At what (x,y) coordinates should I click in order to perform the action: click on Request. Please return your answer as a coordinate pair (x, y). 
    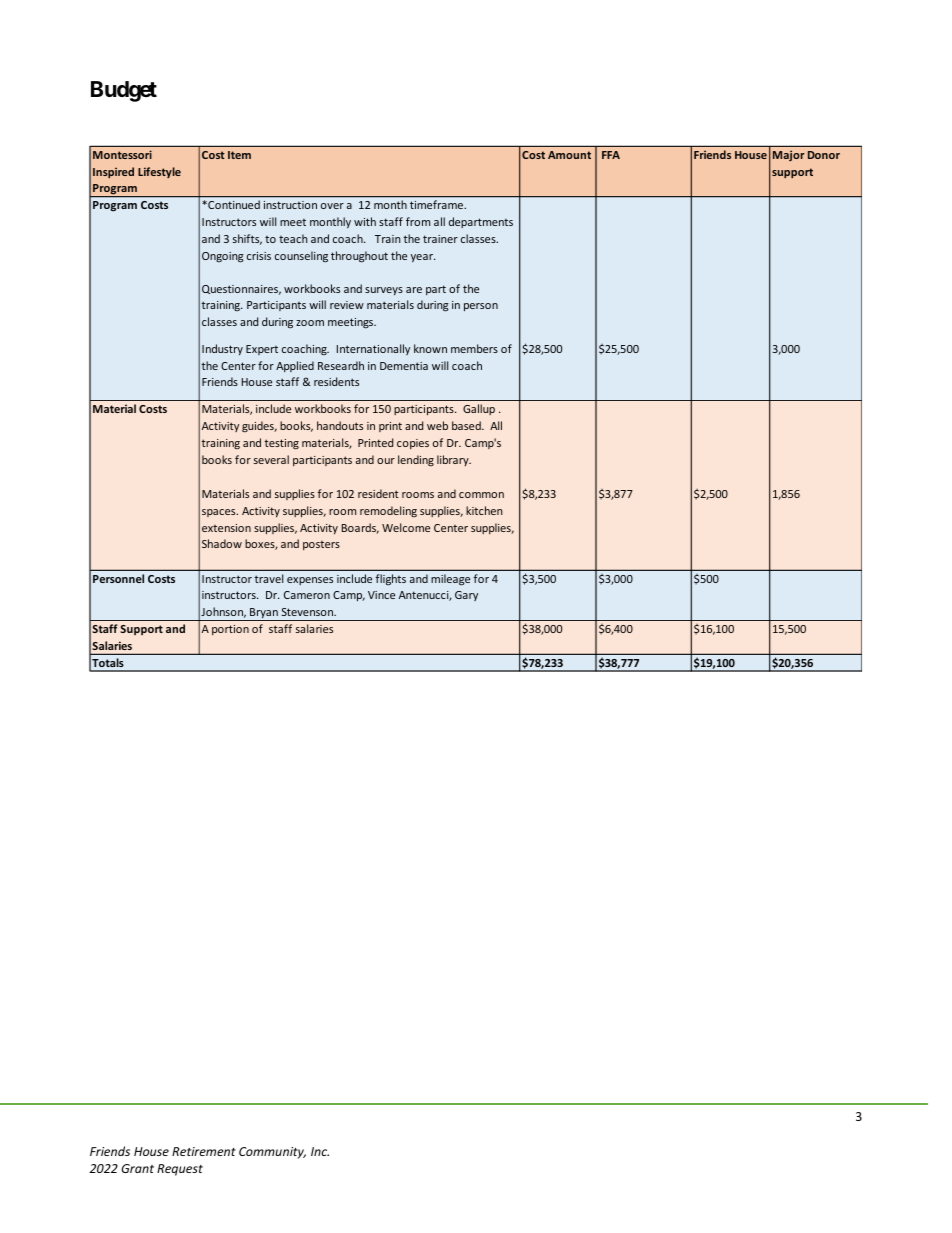
    Looking at the image, I should click on (180, 1170).
